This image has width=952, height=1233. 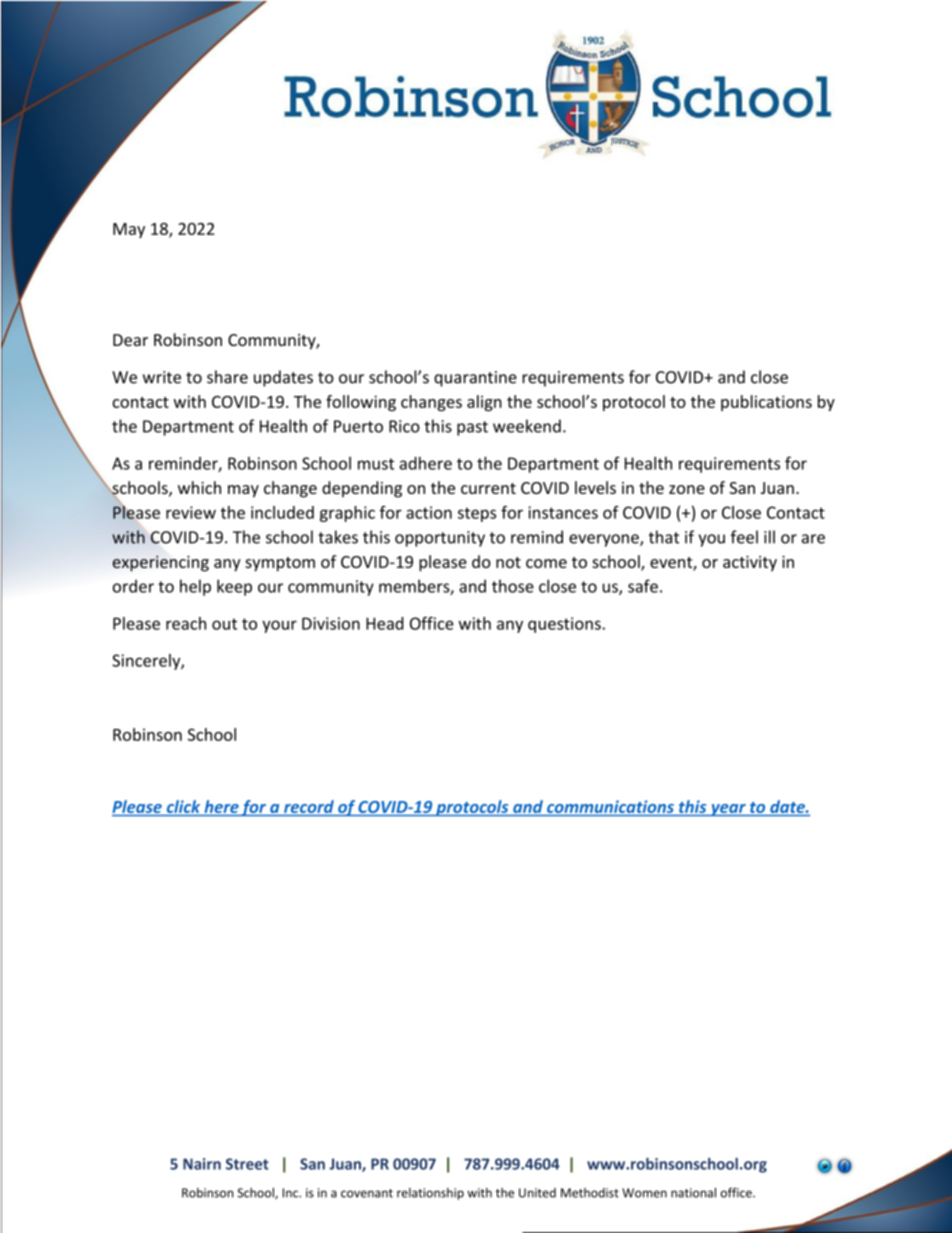 I want to click on out, so click(x=224, y=624).
